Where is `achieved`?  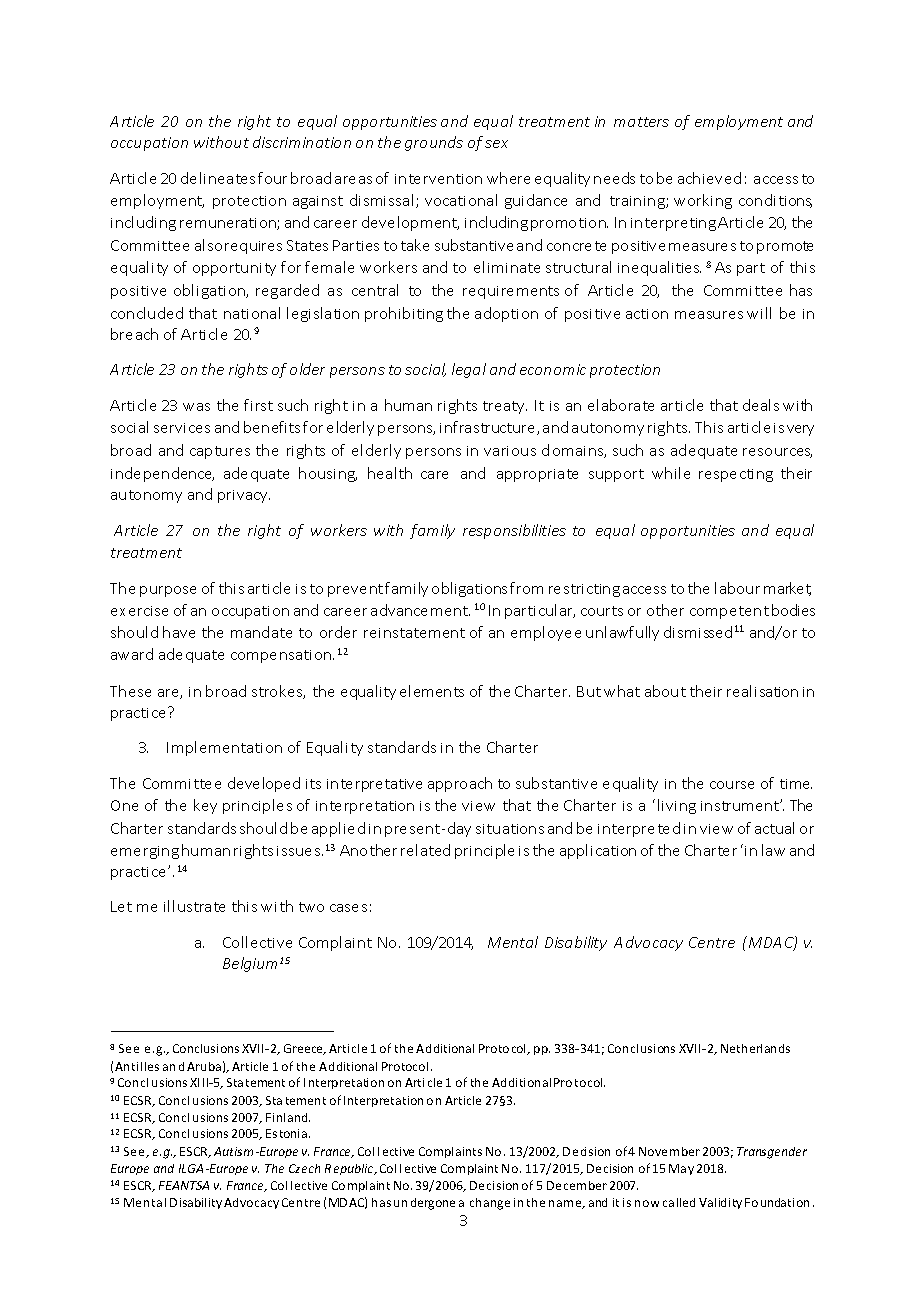 achieved is located at coordinates (709, 178).
